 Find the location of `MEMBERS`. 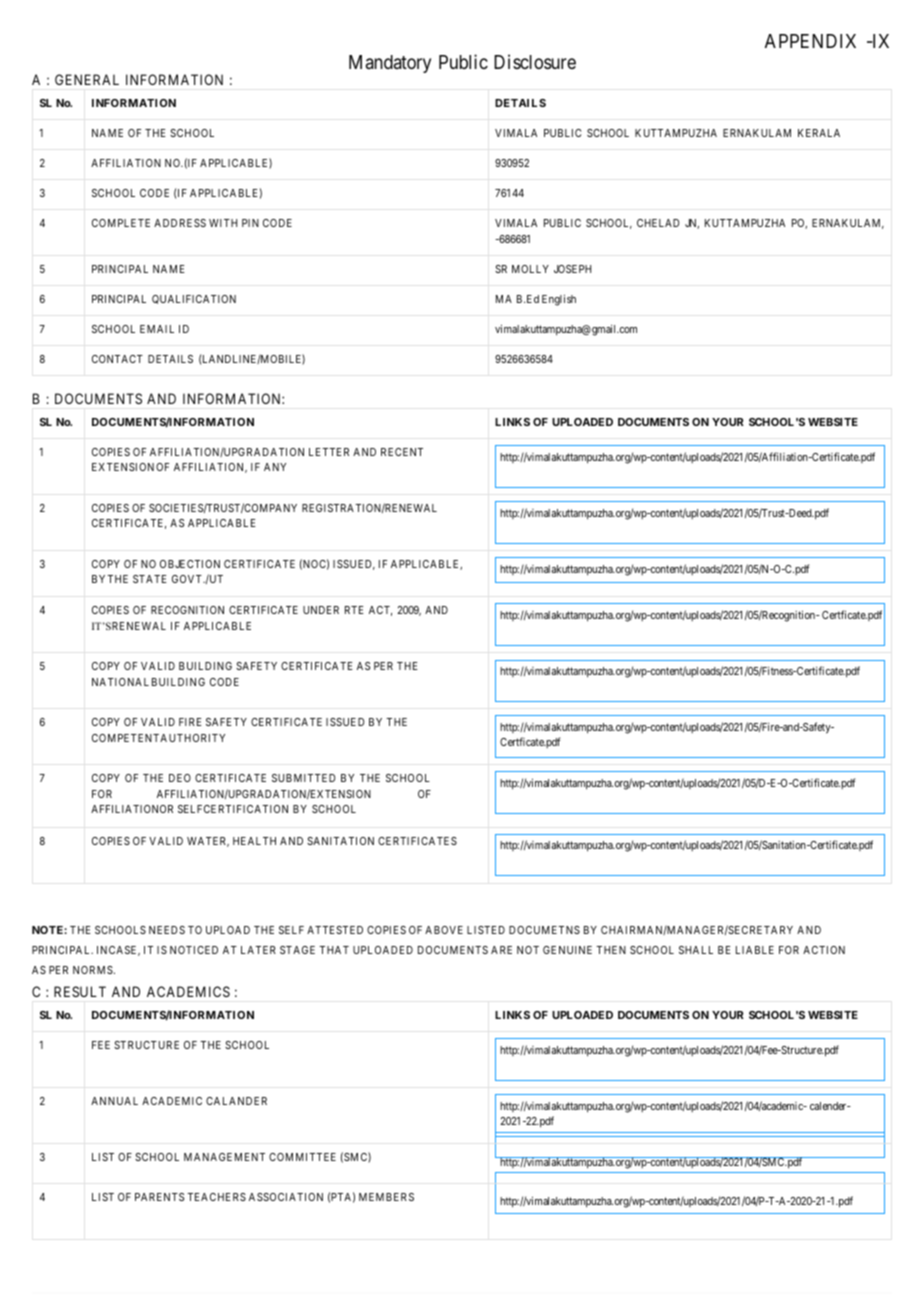

MEMBERS is located at coordinates (386, 1197).
